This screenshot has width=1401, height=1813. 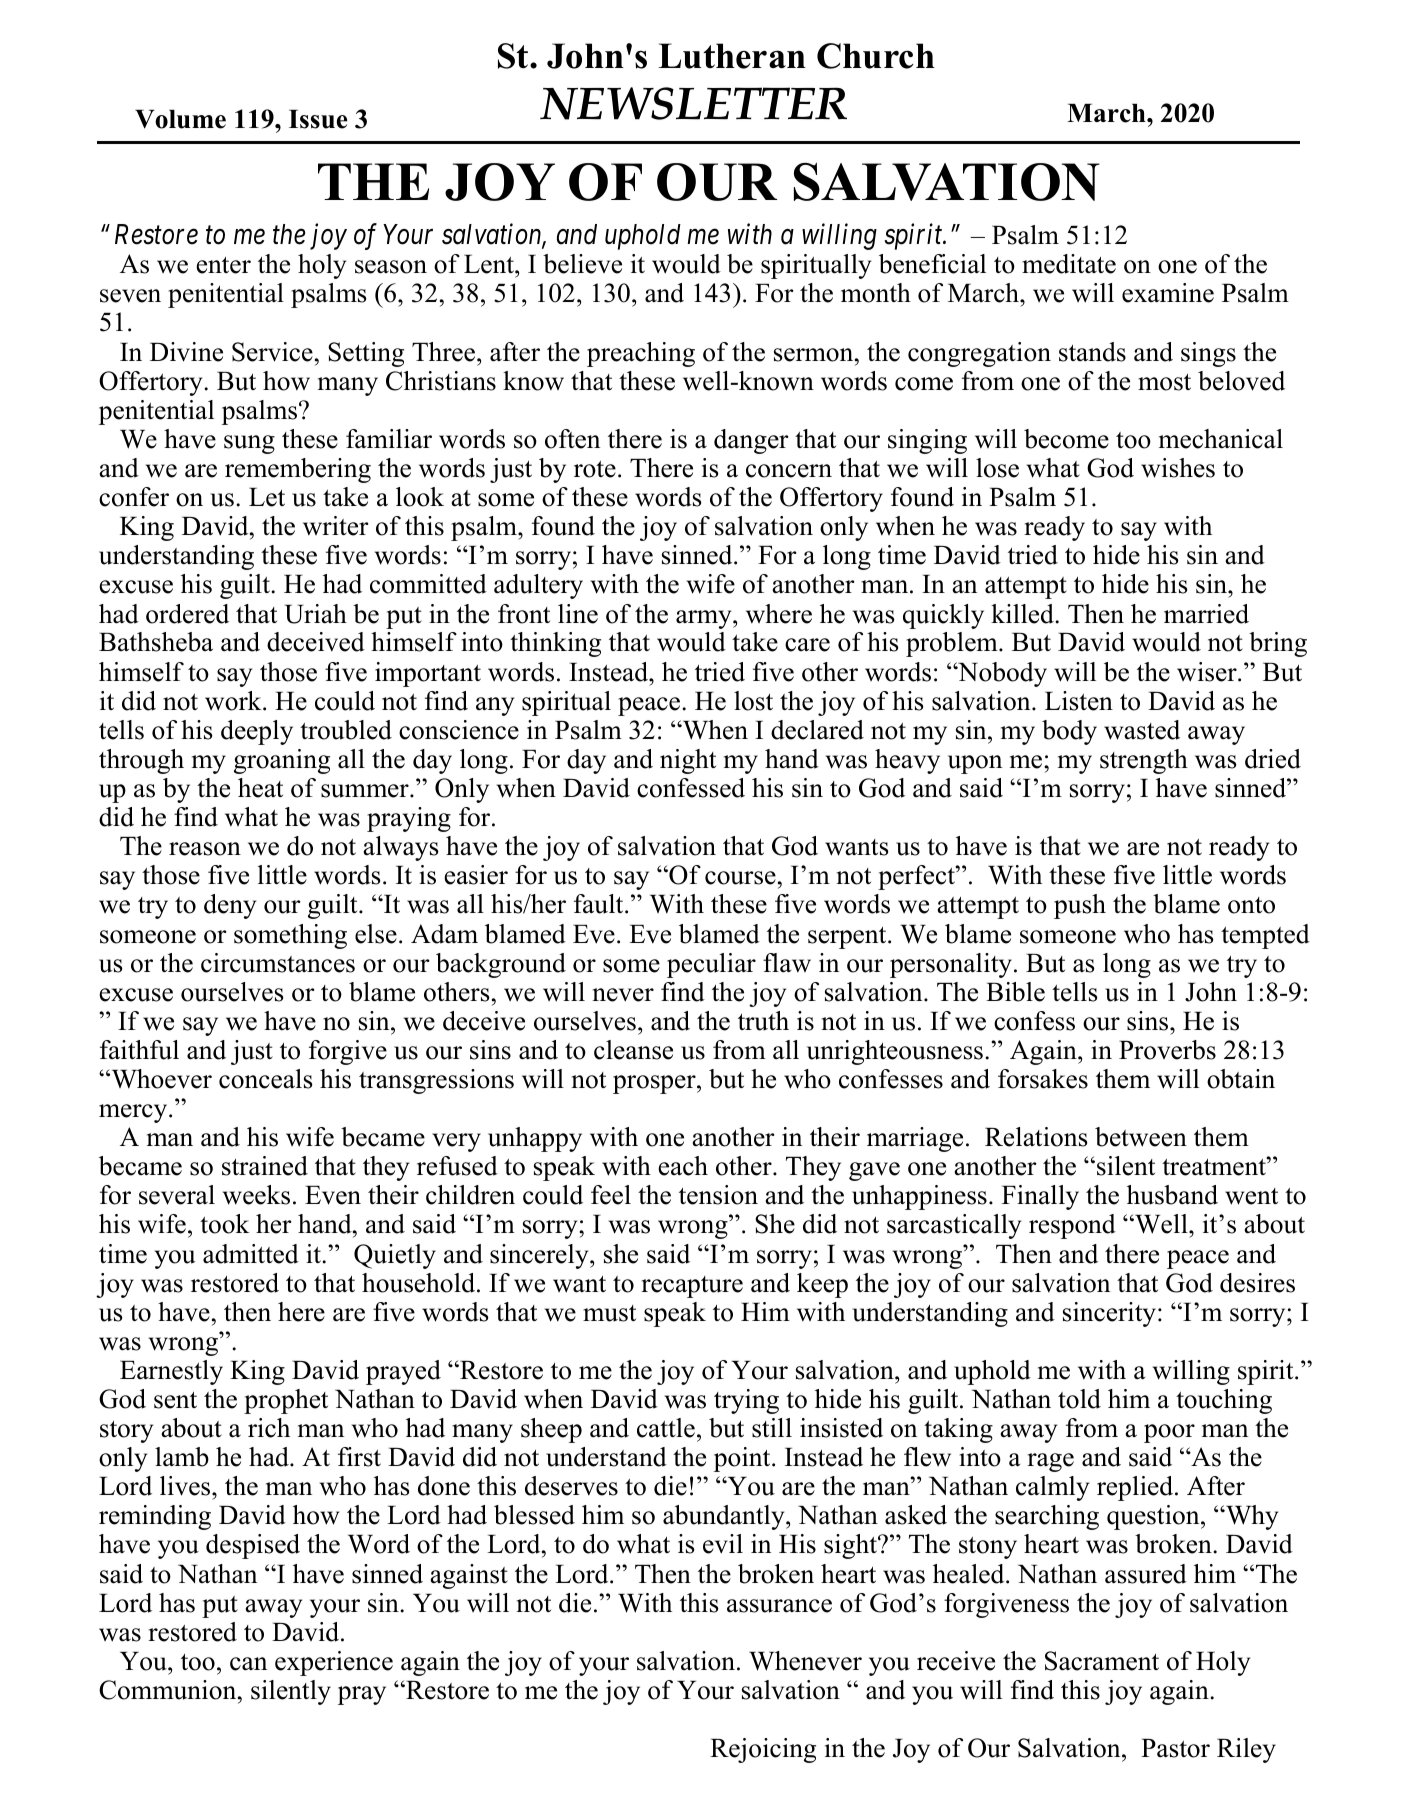 I want to click on Issue, so click(x=318, y=119).
